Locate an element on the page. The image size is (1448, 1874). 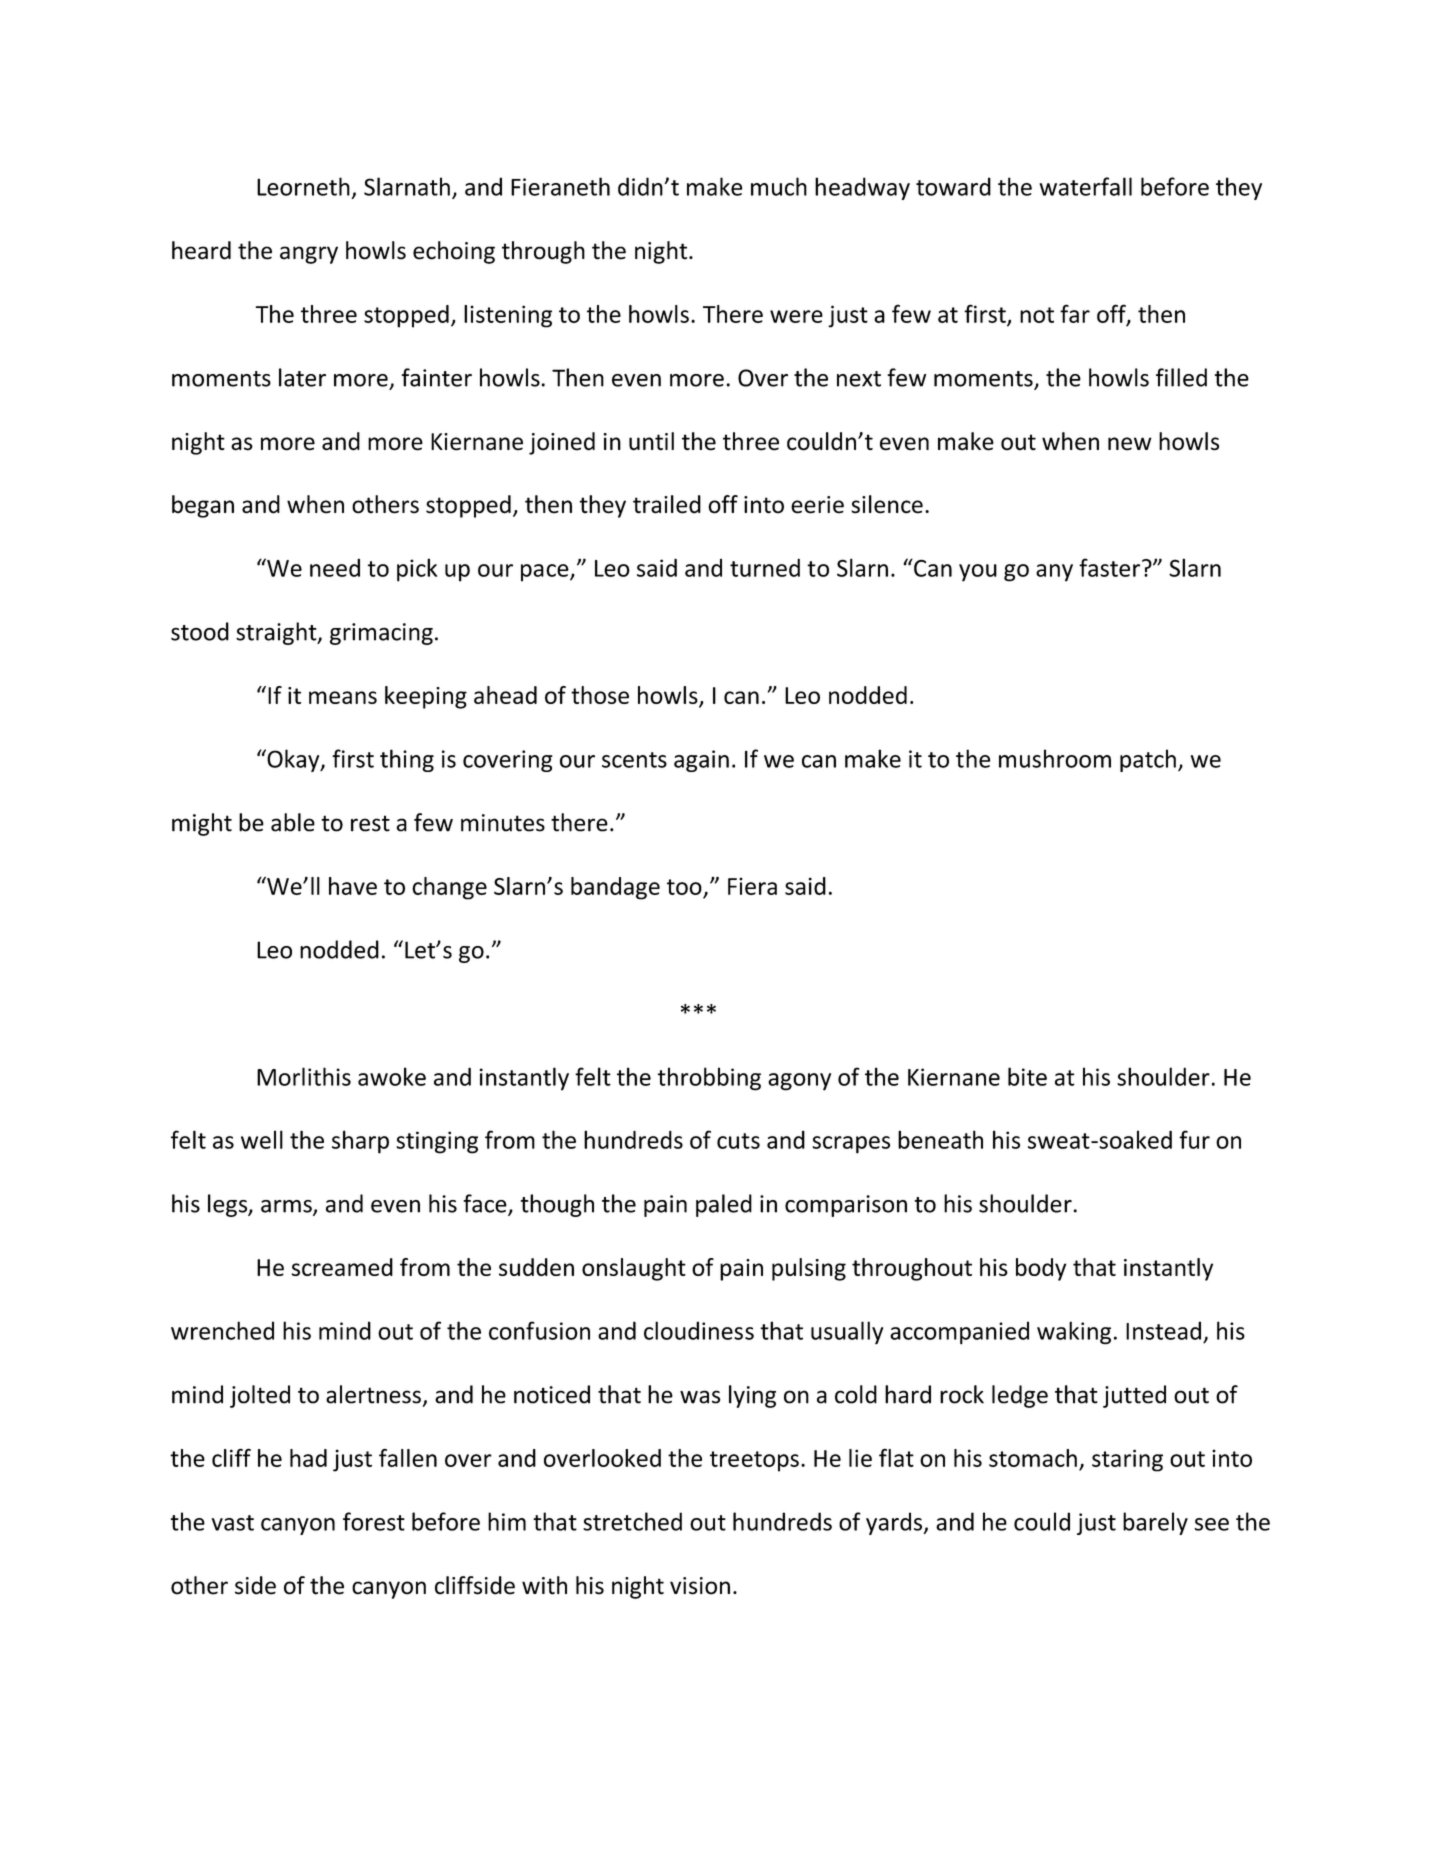
vision is located at coordinates (700, 1586).
